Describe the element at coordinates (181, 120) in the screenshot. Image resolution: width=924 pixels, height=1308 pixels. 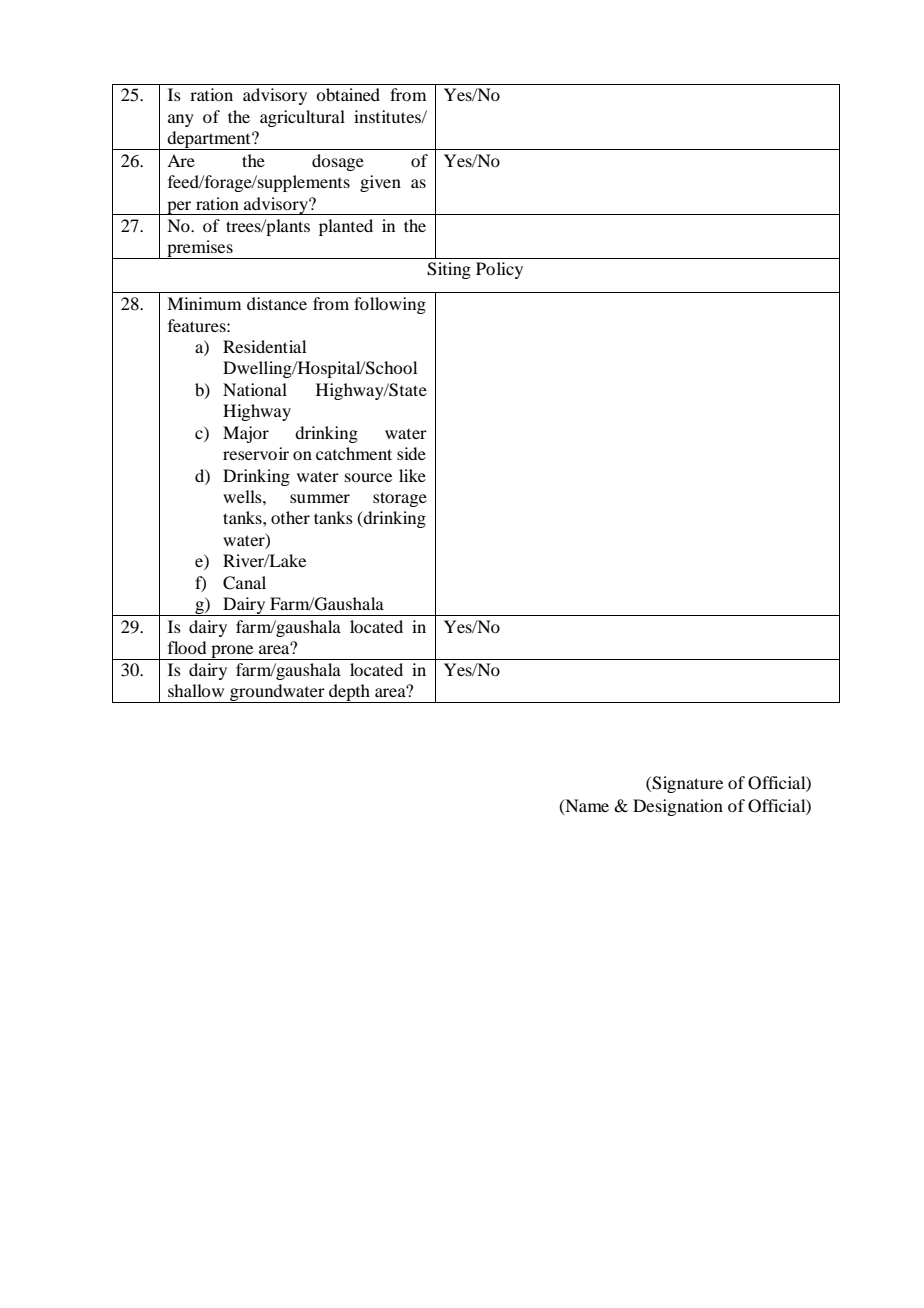
I see `any` at that location.
